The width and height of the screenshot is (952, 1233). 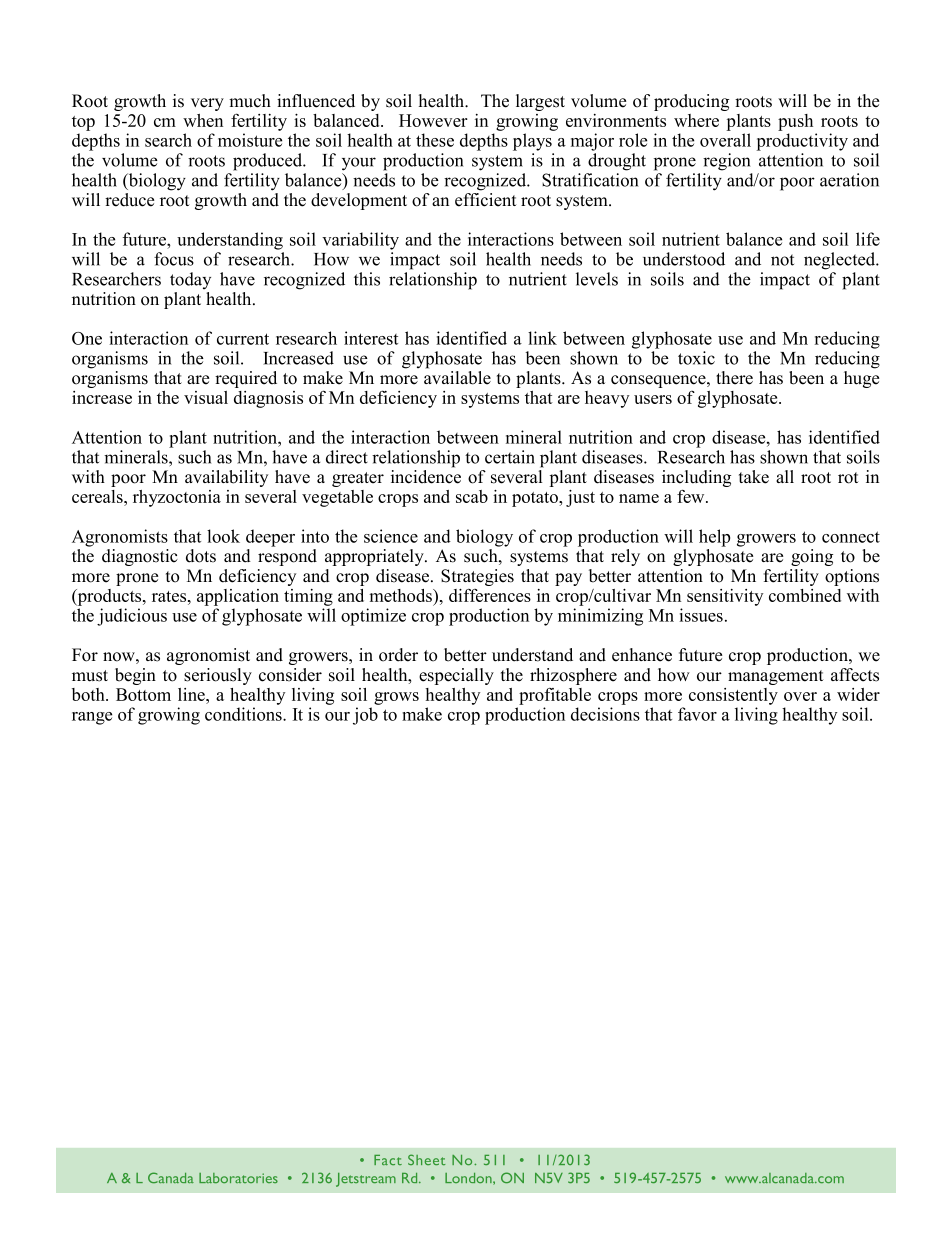 I want to click on favor, so click(x=697, y=714).
